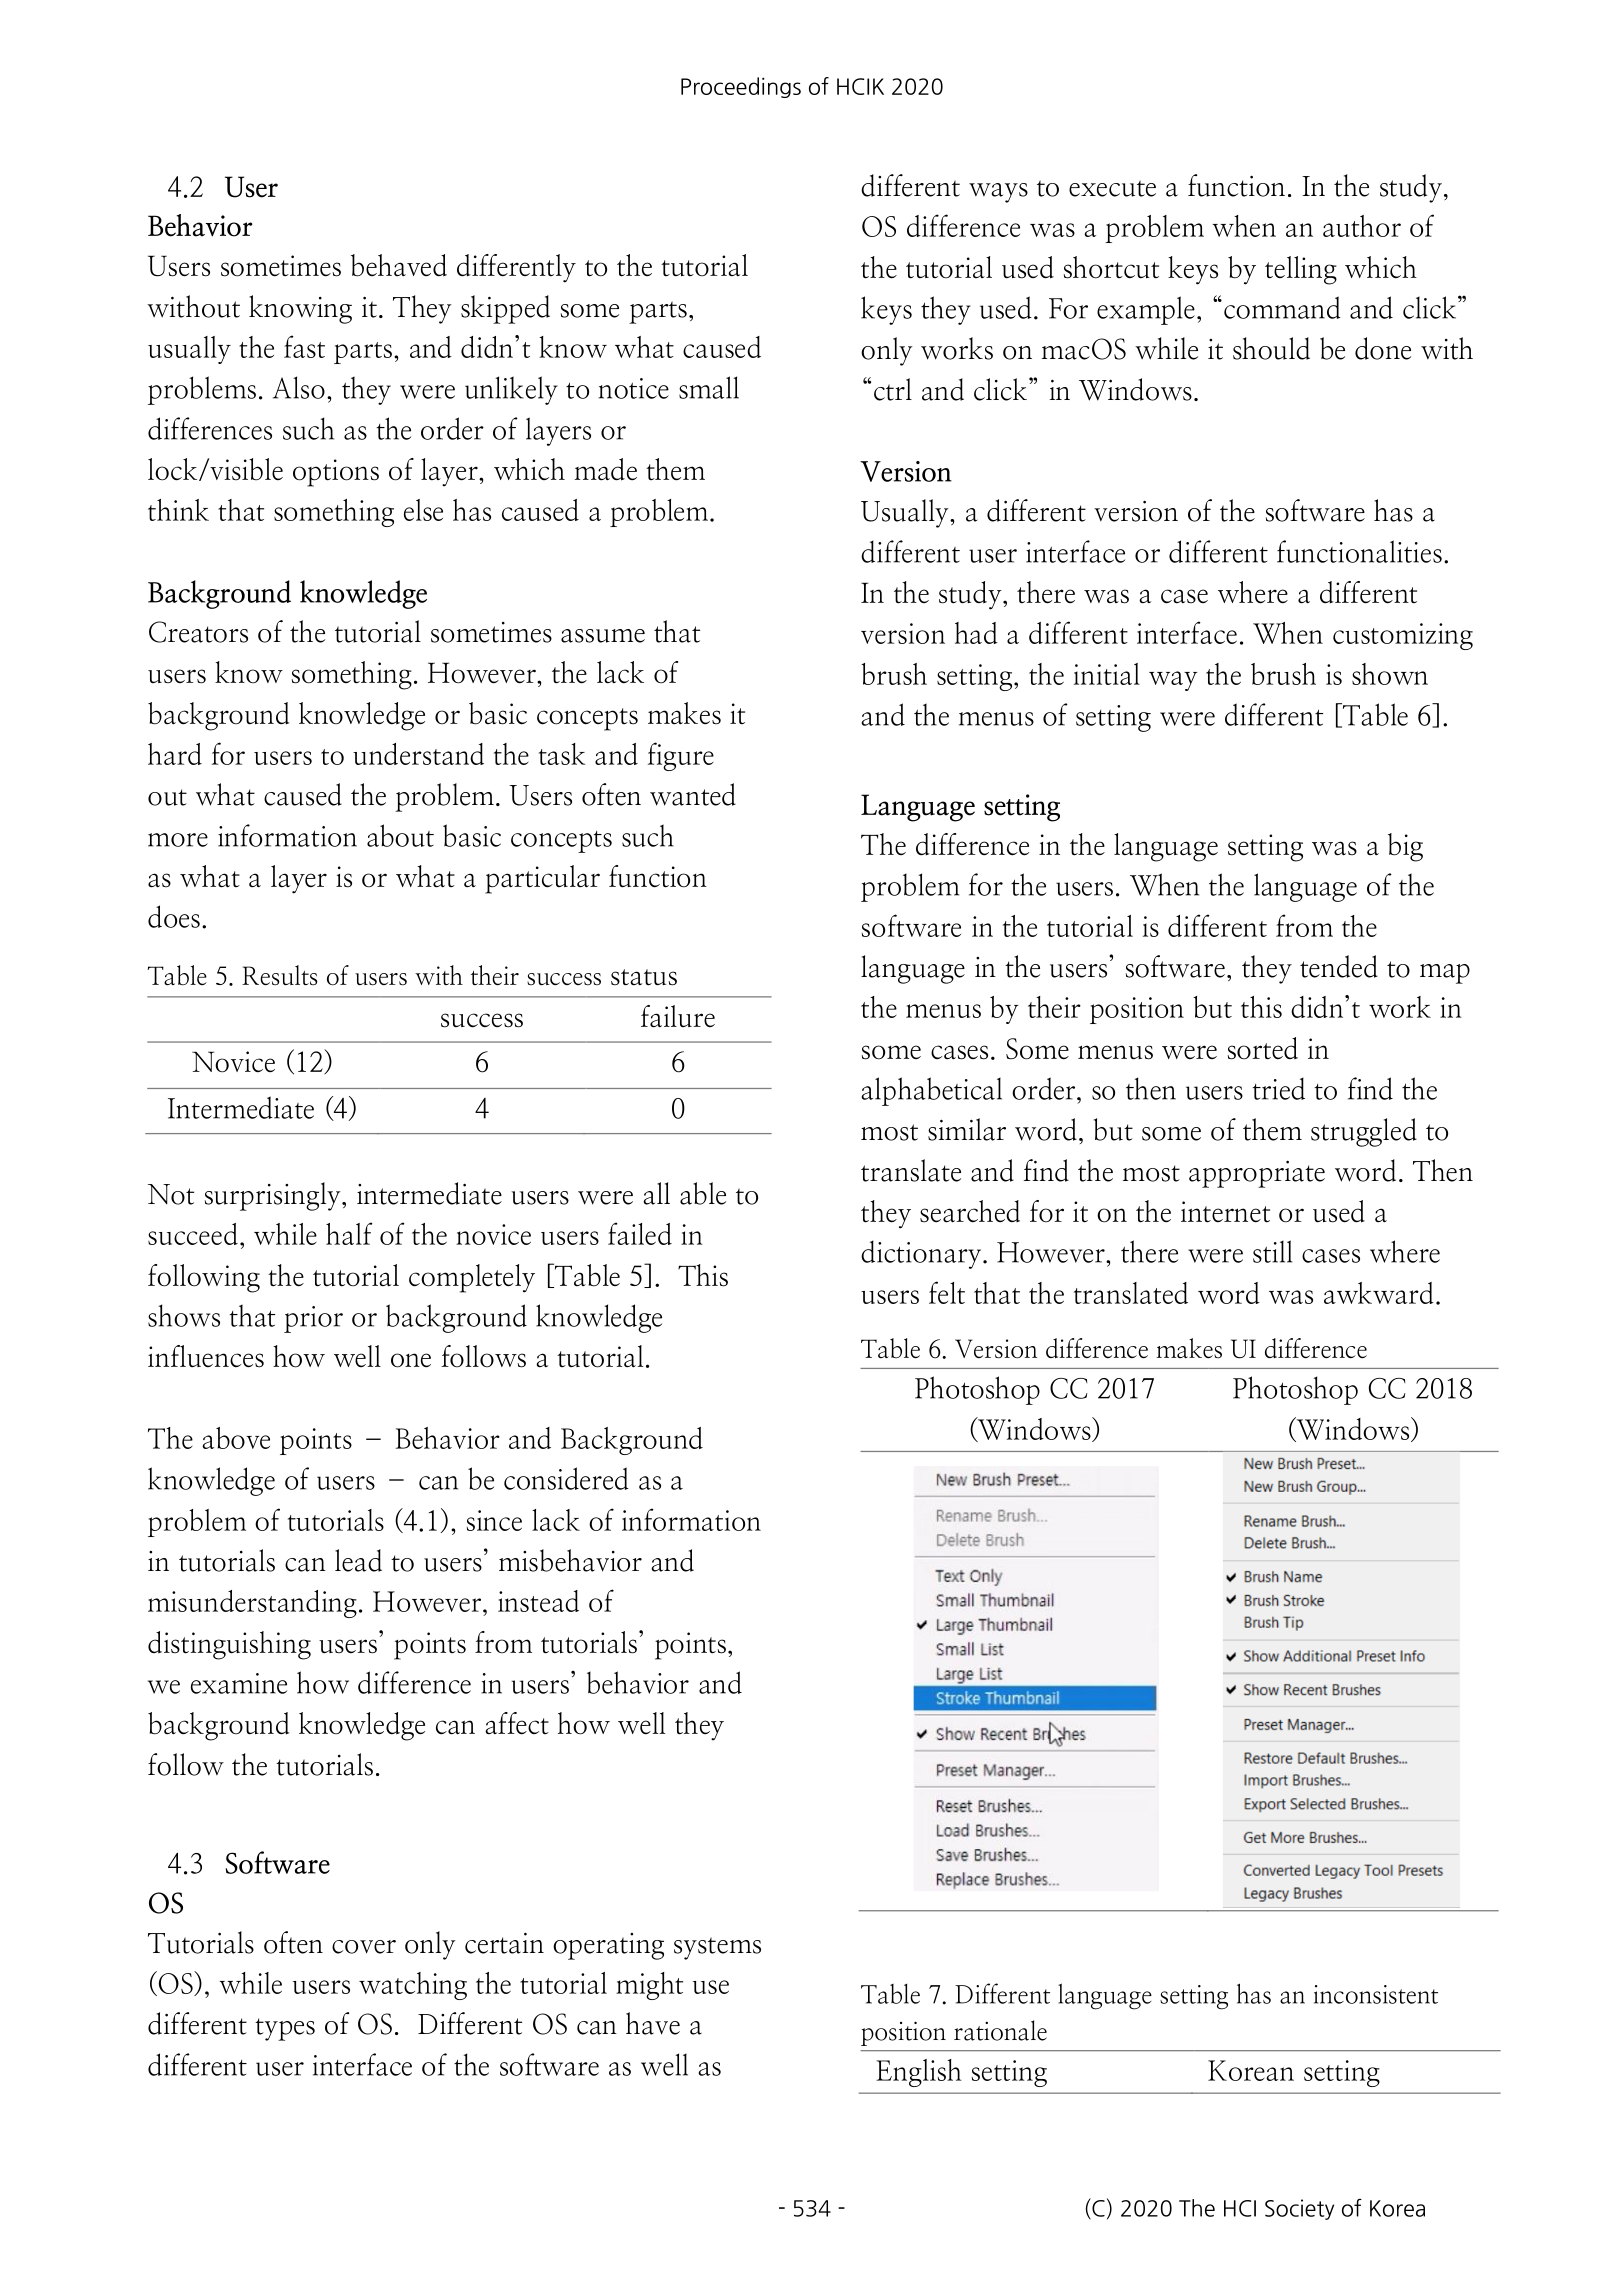  Describe the element at coordinates (1362, 226) in the screenshot. I see `author` at that location.
